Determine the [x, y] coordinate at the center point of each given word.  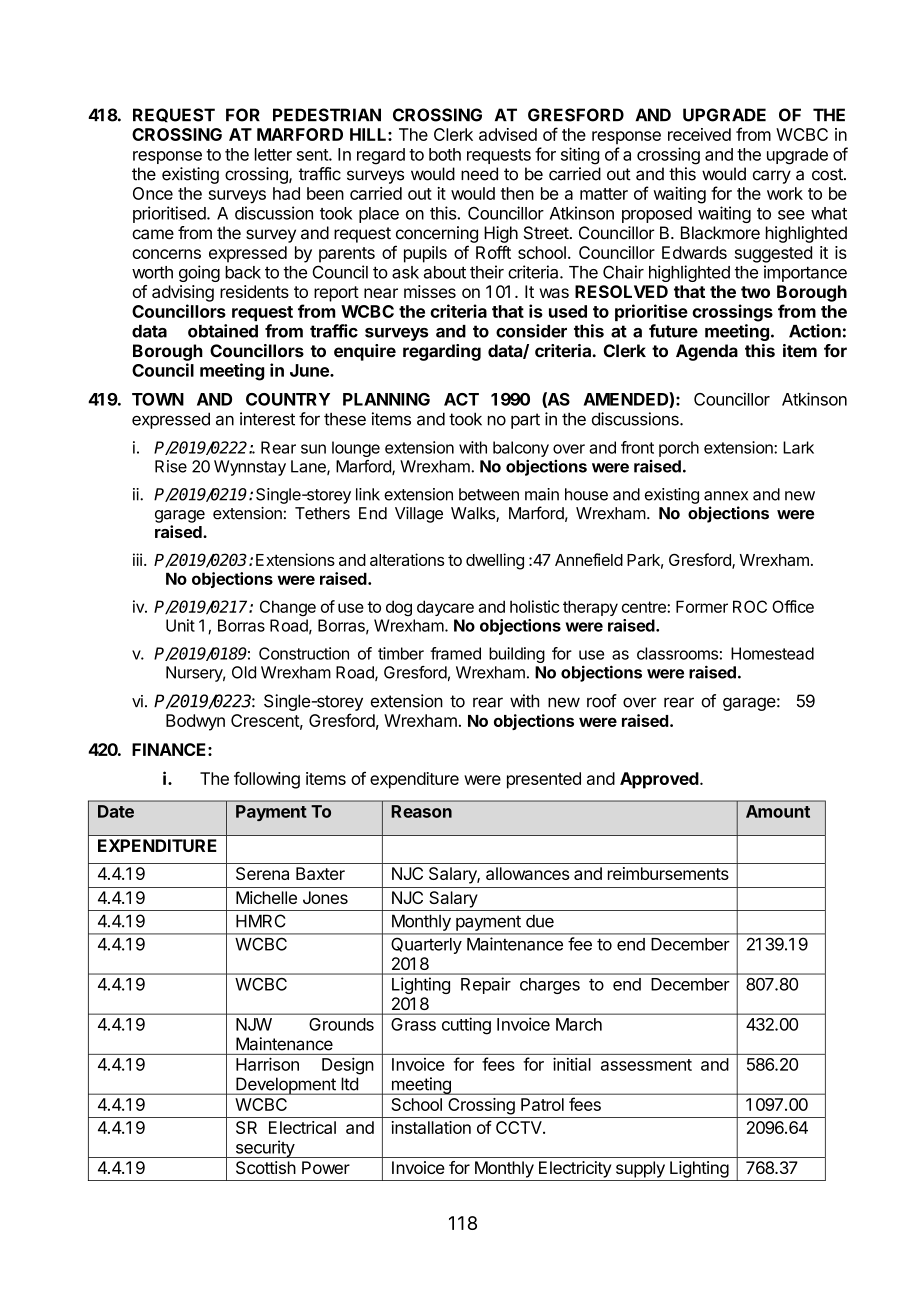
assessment [646, 1065]
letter [273, 154]
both [445, 154]
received [699, 134]
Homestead [772, 653]
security [264, 1149]
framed [455, 653]
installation [431, 1127]
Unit [180, 625]
